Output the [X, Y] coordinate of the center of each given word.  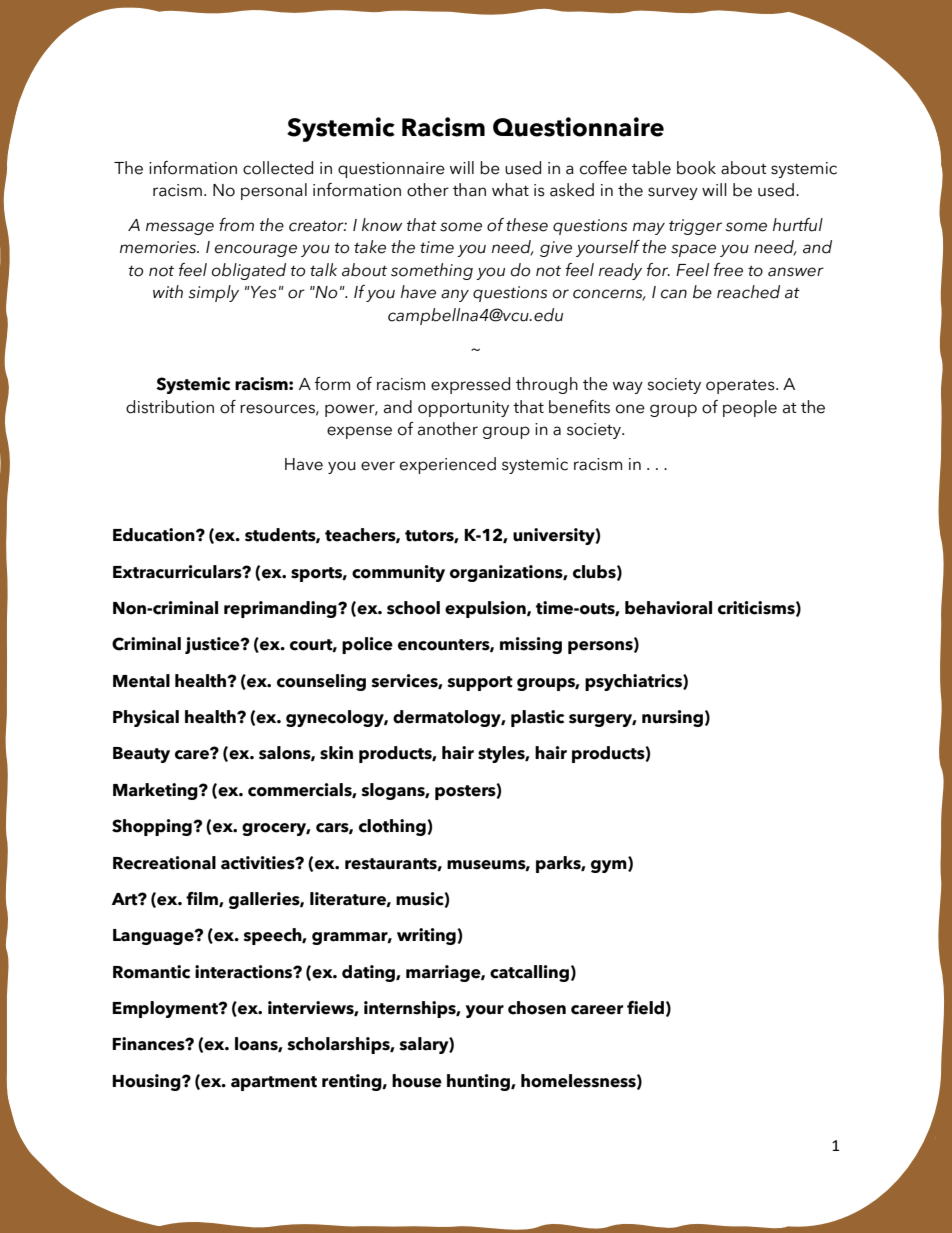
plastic [537, 718]
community [398, 573]
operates [741, 387]
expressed [470, 385]
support [480, 683]
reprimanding [281, 609]
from [236, 225]
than [469, 190]
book [696, 168]
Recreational [164, 863]
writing [427, 936]
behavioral [668, 608]
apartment [274, 1083]
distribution [170, 407]
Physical [146, 718]
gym [610, 865]
